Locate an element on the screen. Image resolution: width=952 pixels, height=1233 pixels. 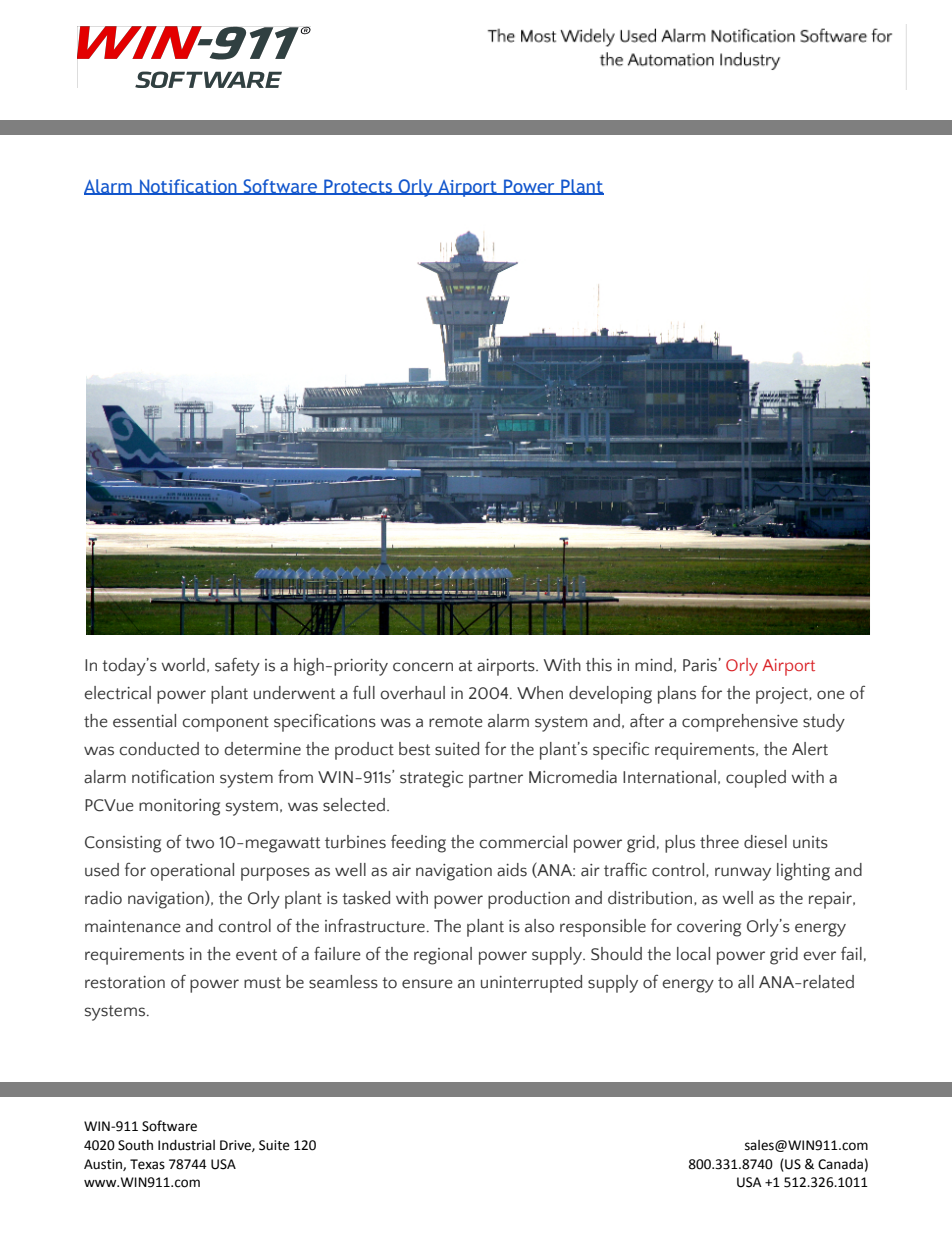
aids is located at coordinates (512, 870).
